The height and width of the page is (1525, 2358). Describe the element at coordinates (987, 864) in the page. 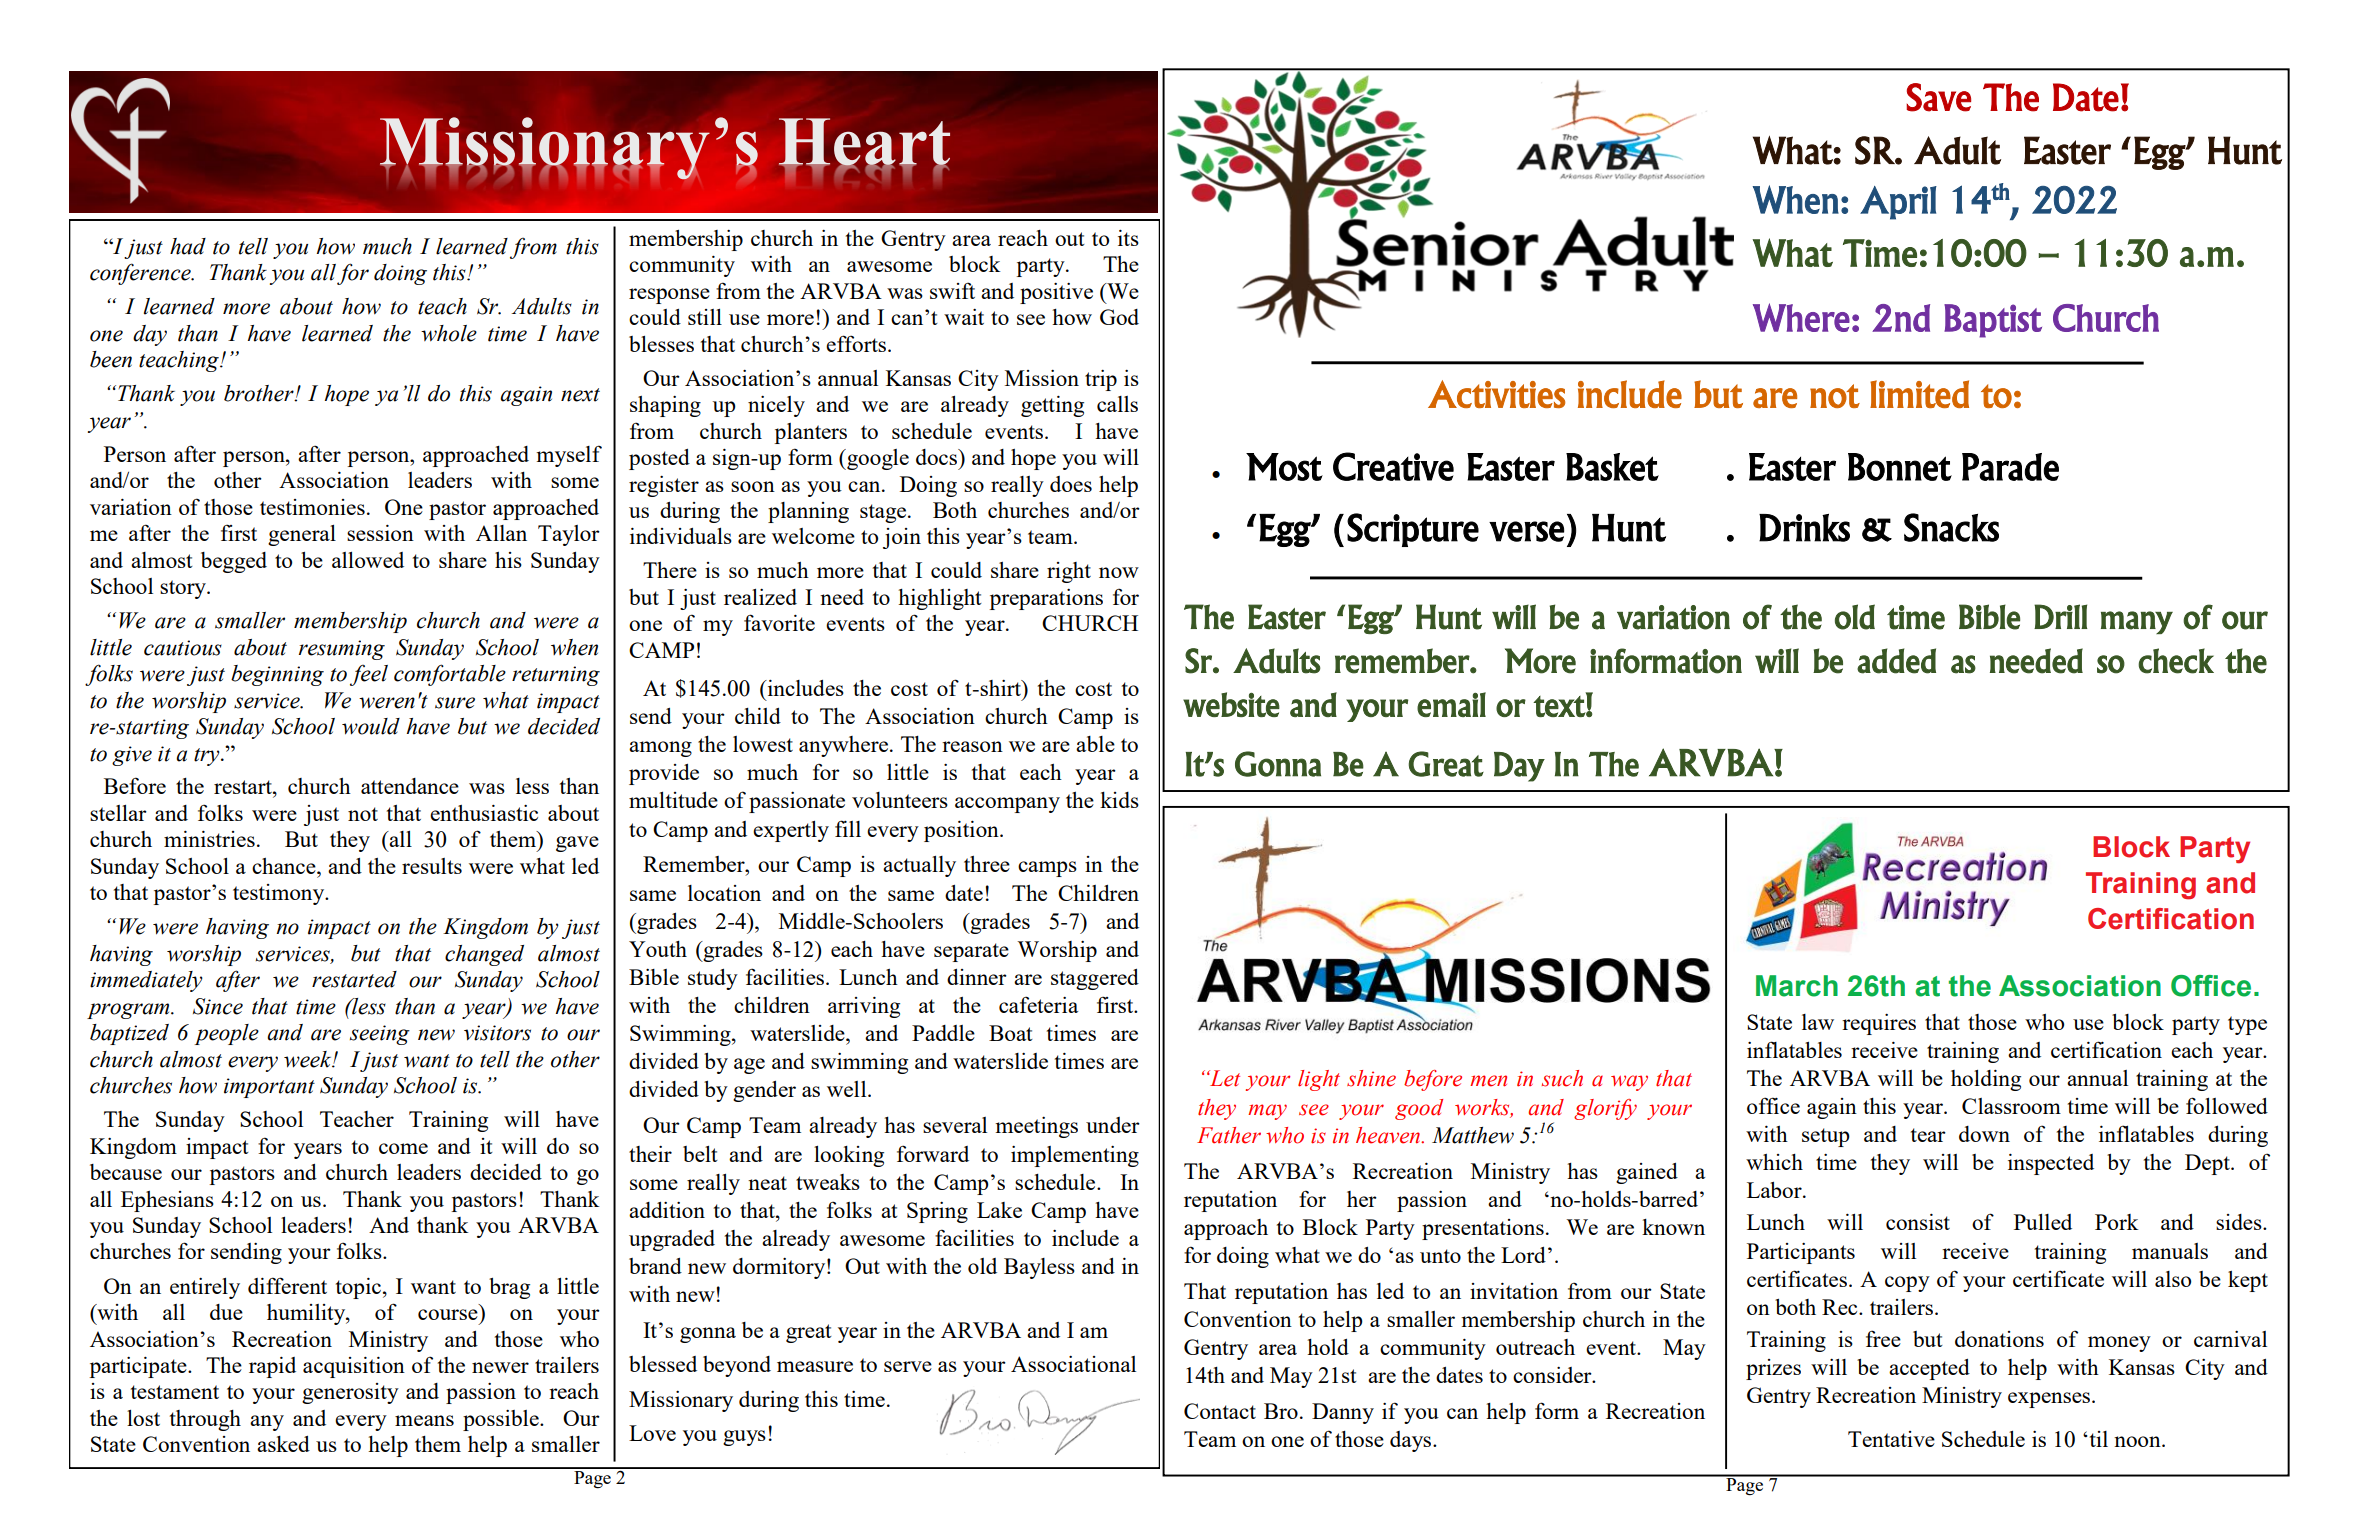

I see `three` at that location.
